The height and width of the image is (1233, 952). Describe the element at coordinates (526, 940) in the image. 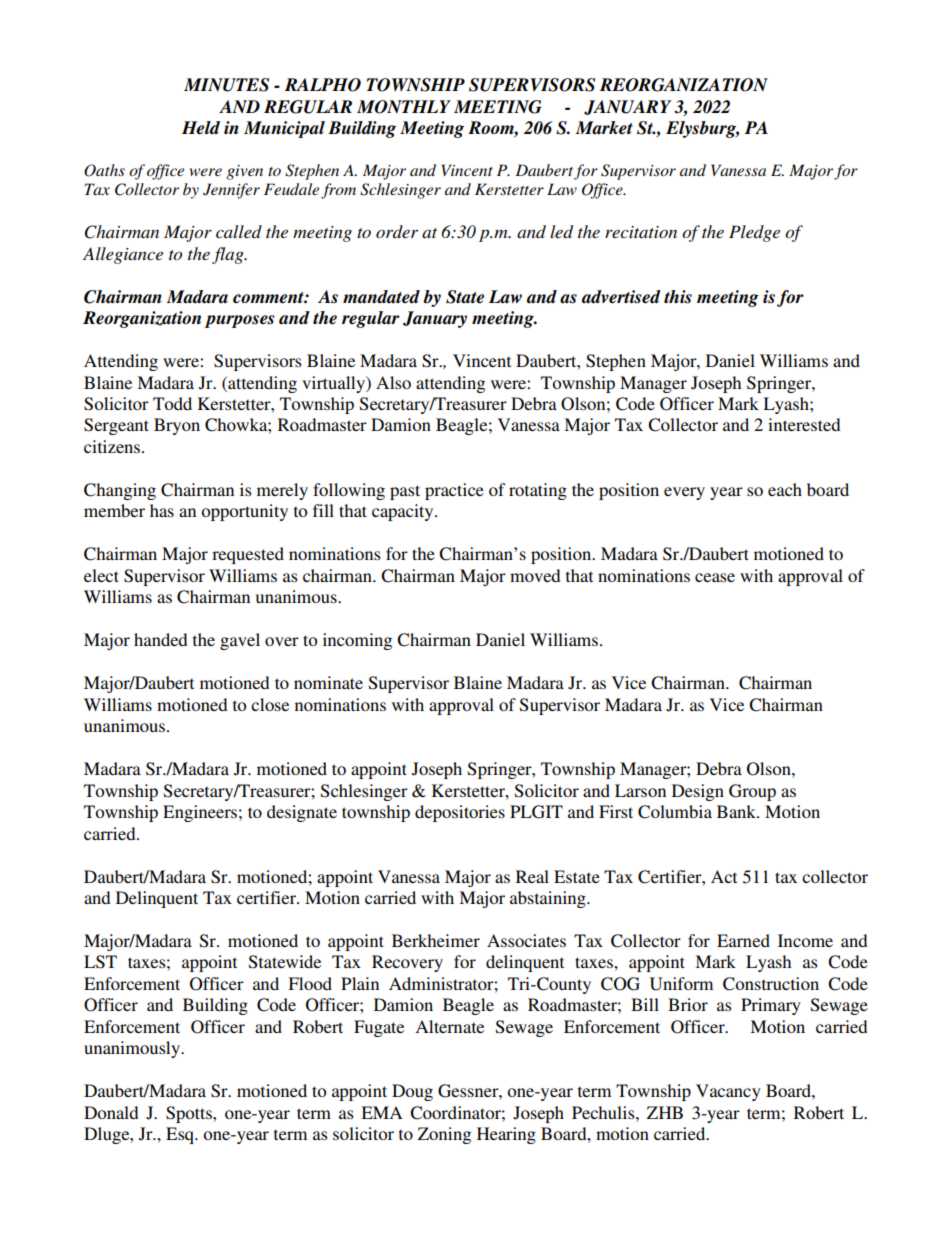

I see `Associates` at that location.
